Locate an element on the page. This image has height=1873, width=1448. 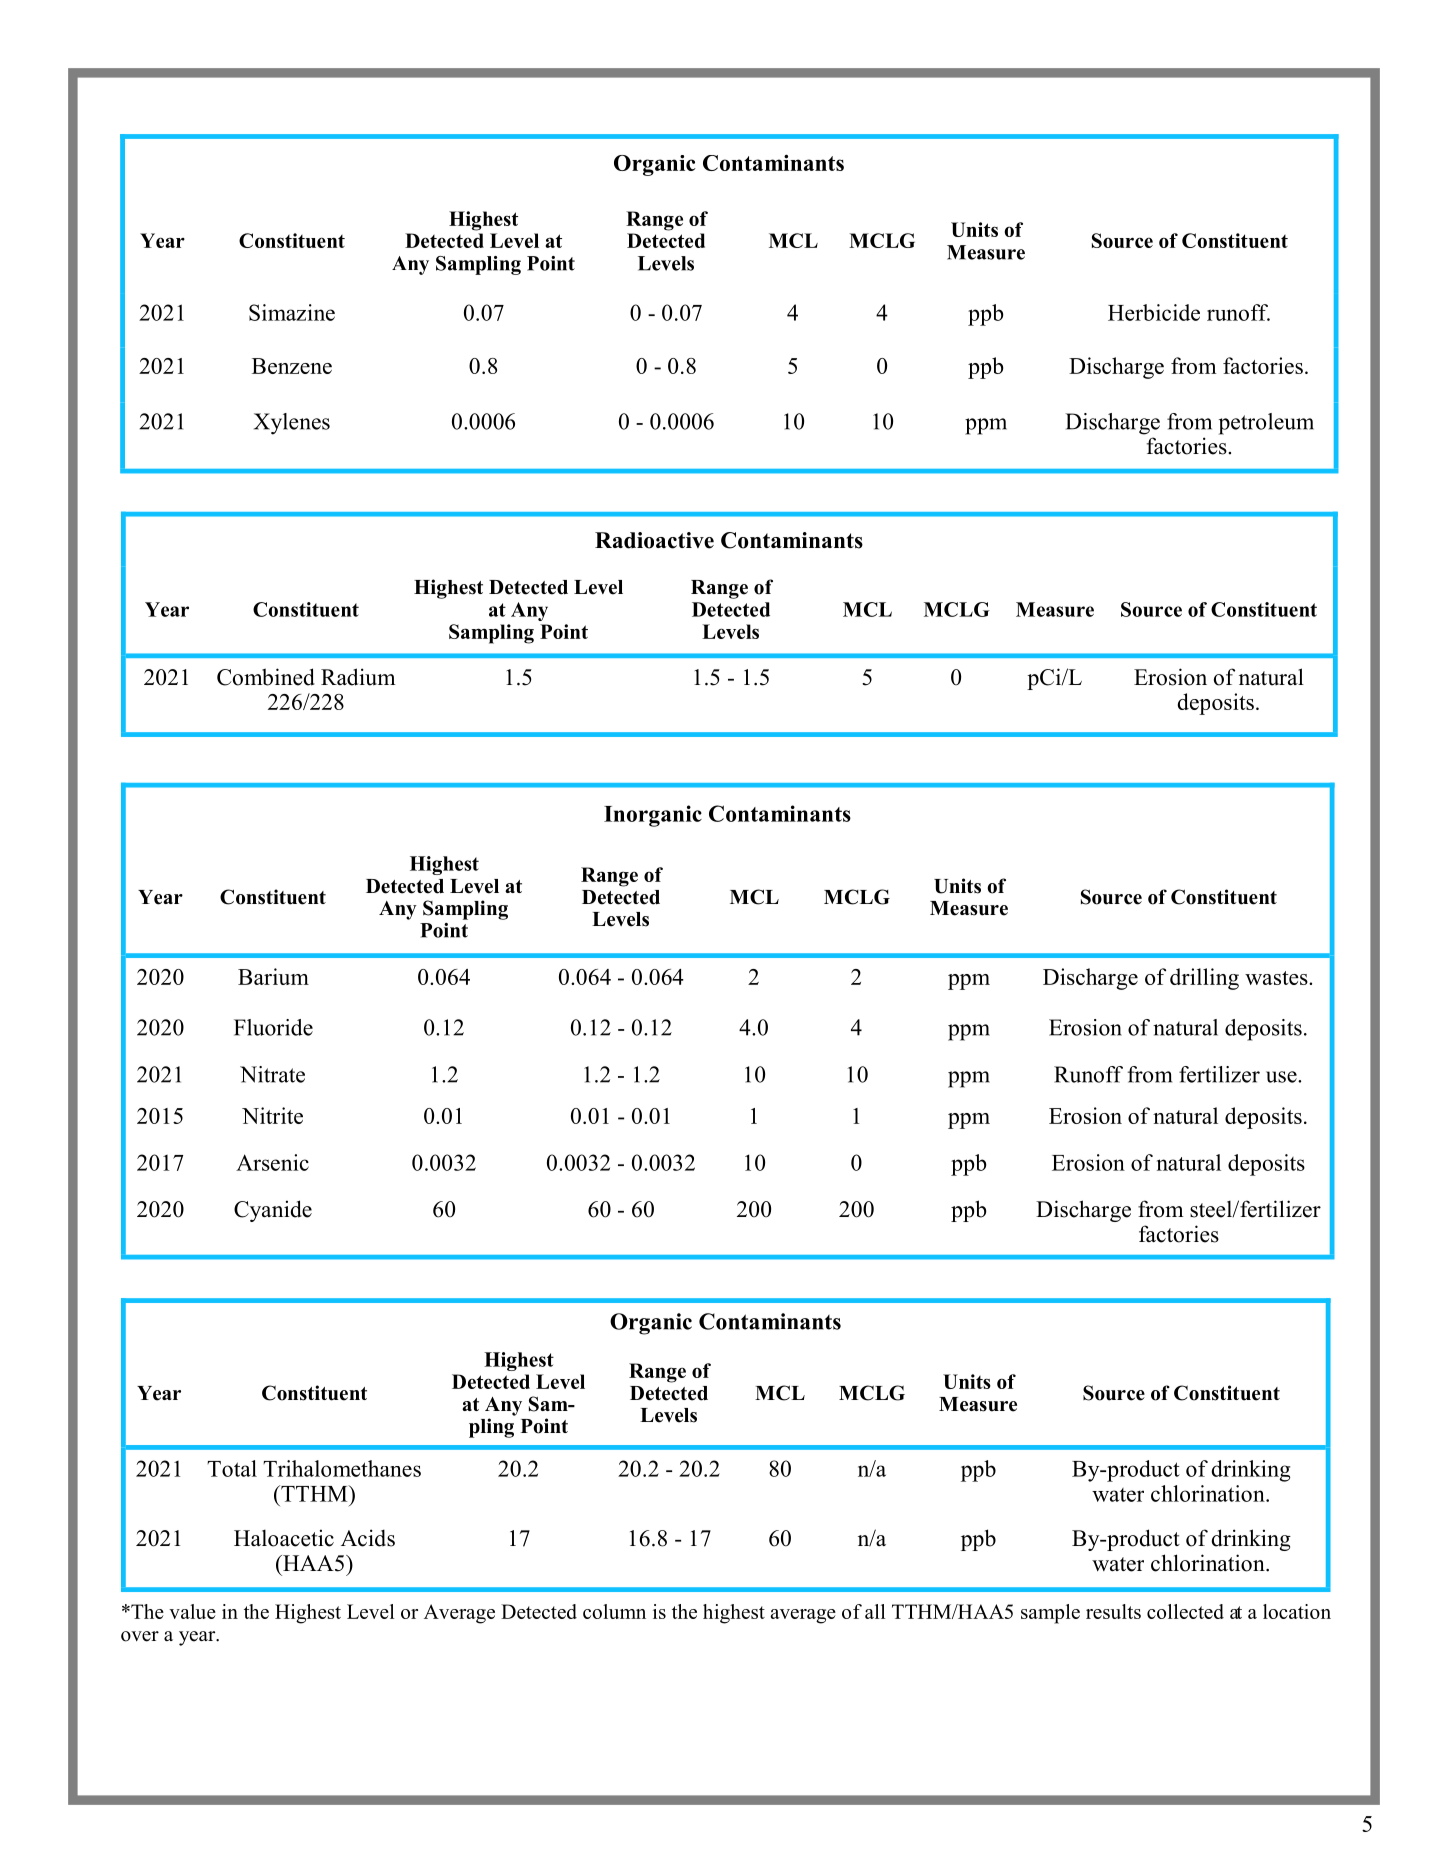
Barium is located at coordinates (273, 976).
